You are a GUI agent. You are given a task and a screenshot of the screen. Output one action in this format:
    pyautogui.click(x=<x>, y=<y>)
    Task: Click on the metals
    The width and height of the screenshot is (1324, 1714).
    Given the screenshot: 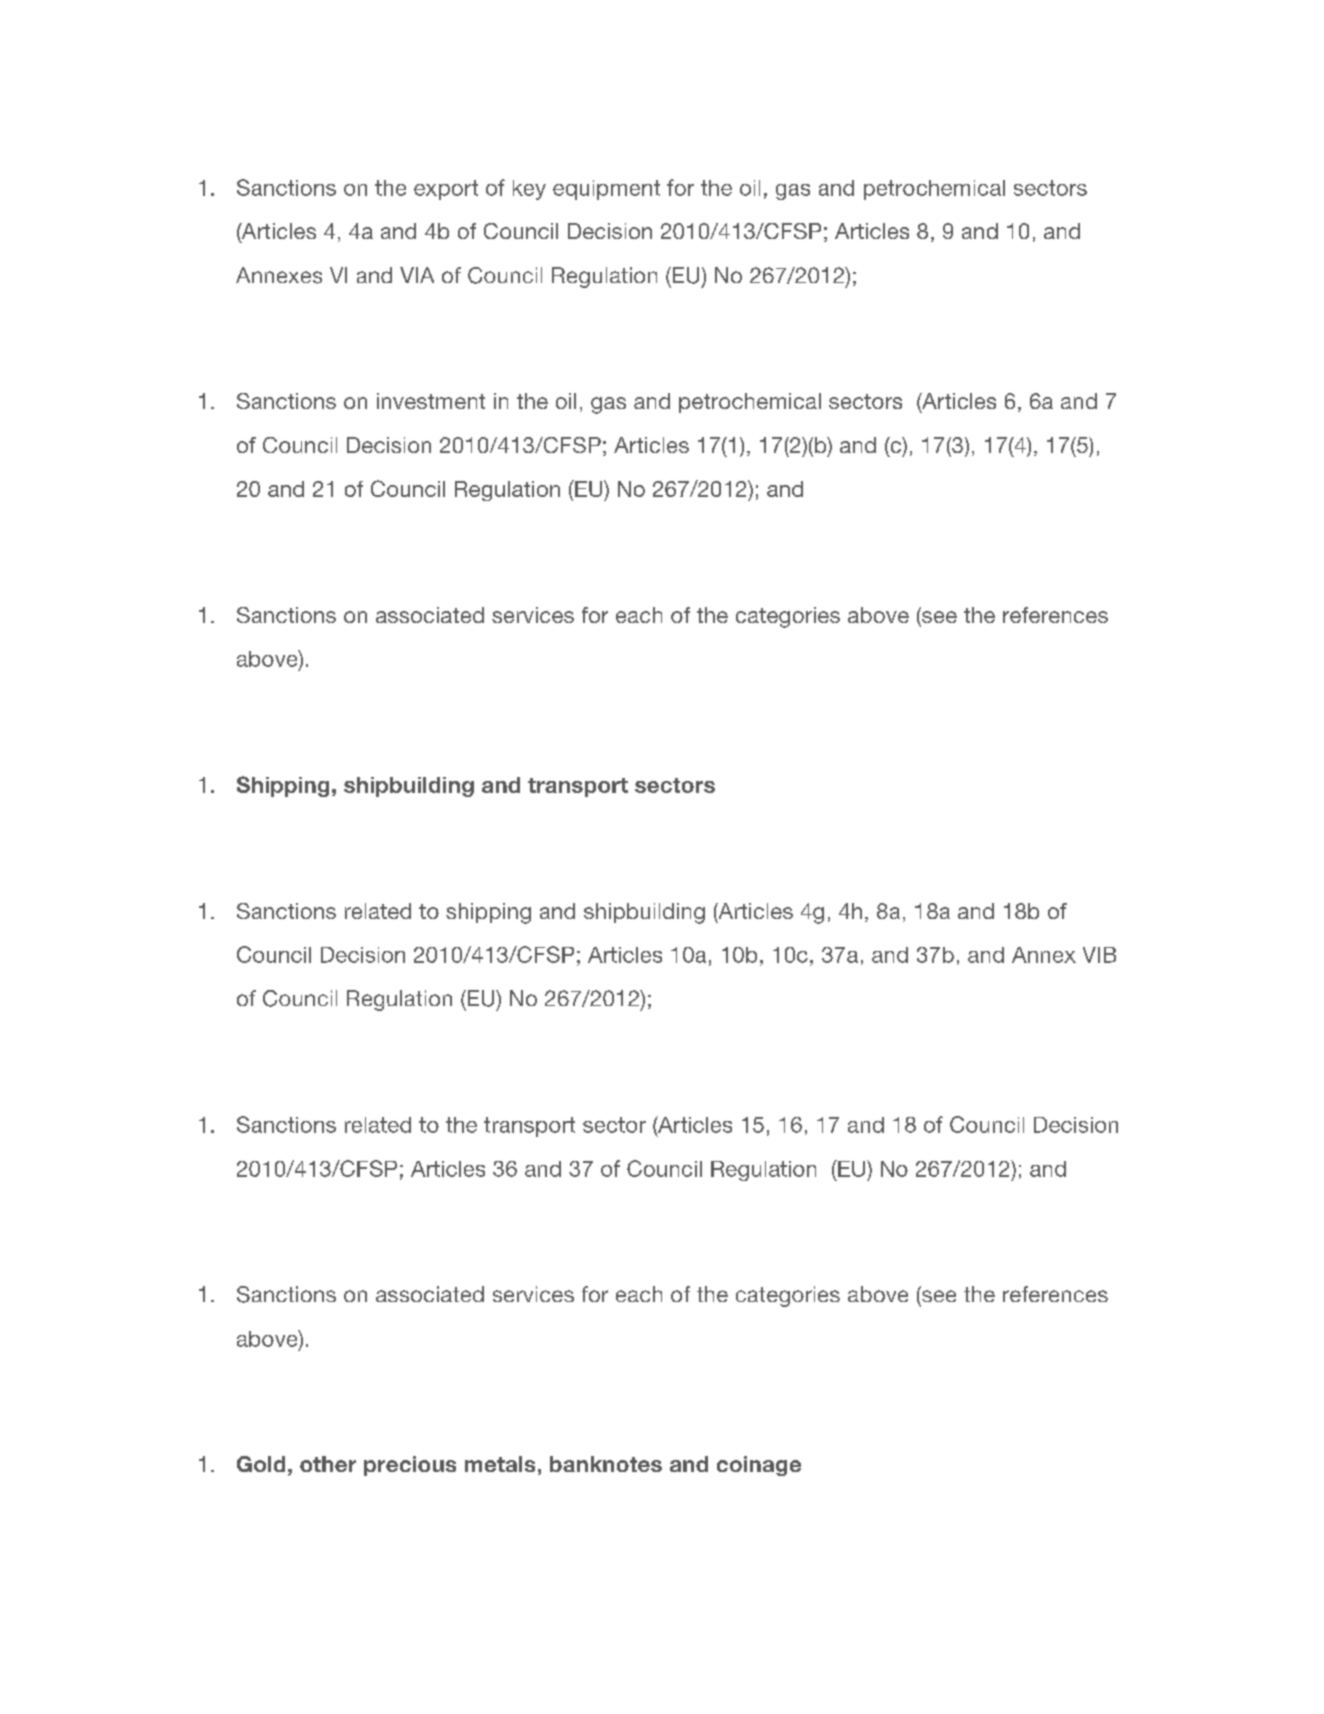 What is the action you would take?
    pyautogui.click(x=500, y=1464)
